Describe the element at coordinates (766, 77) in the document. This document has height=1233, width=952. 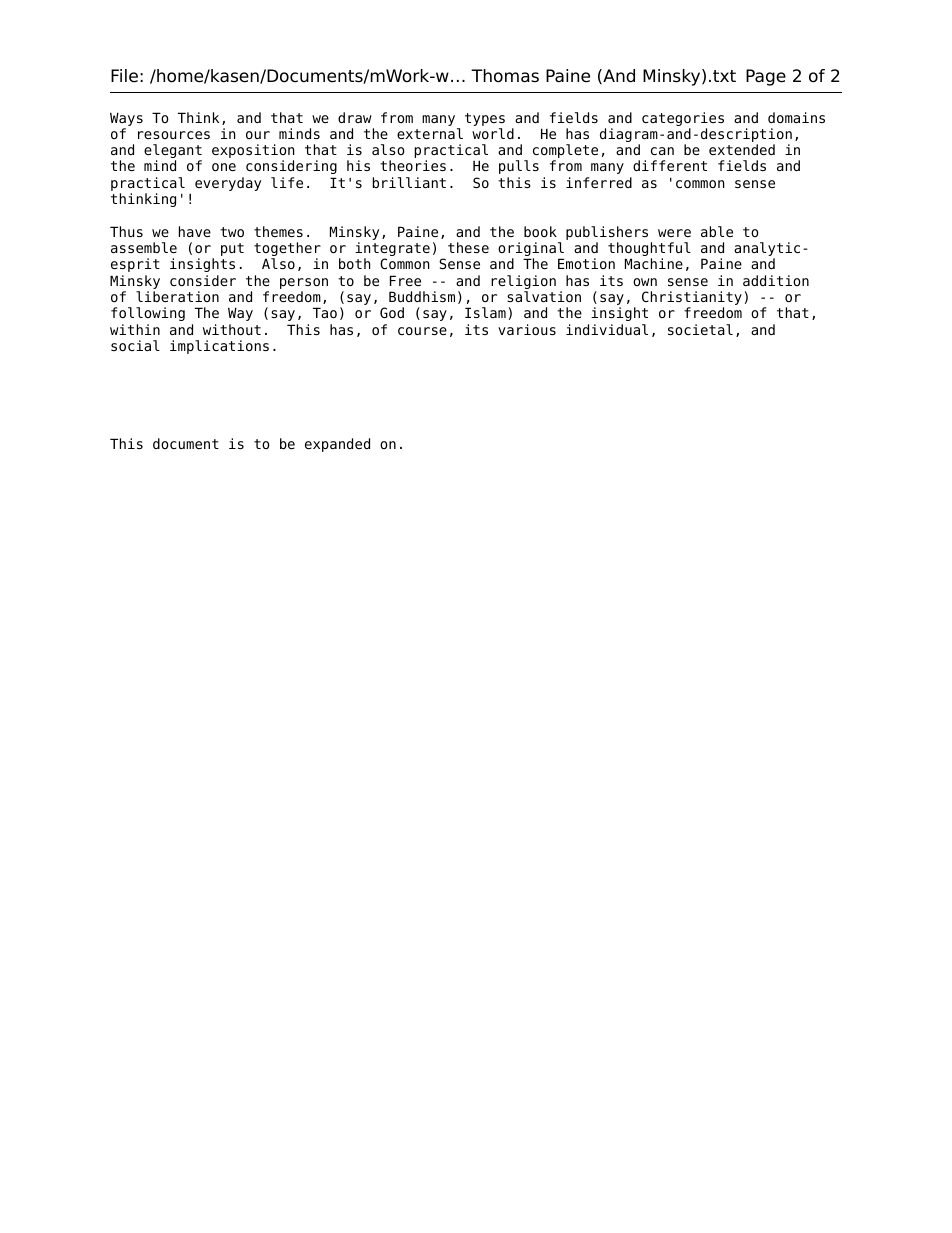
I see `Page` at that location.
